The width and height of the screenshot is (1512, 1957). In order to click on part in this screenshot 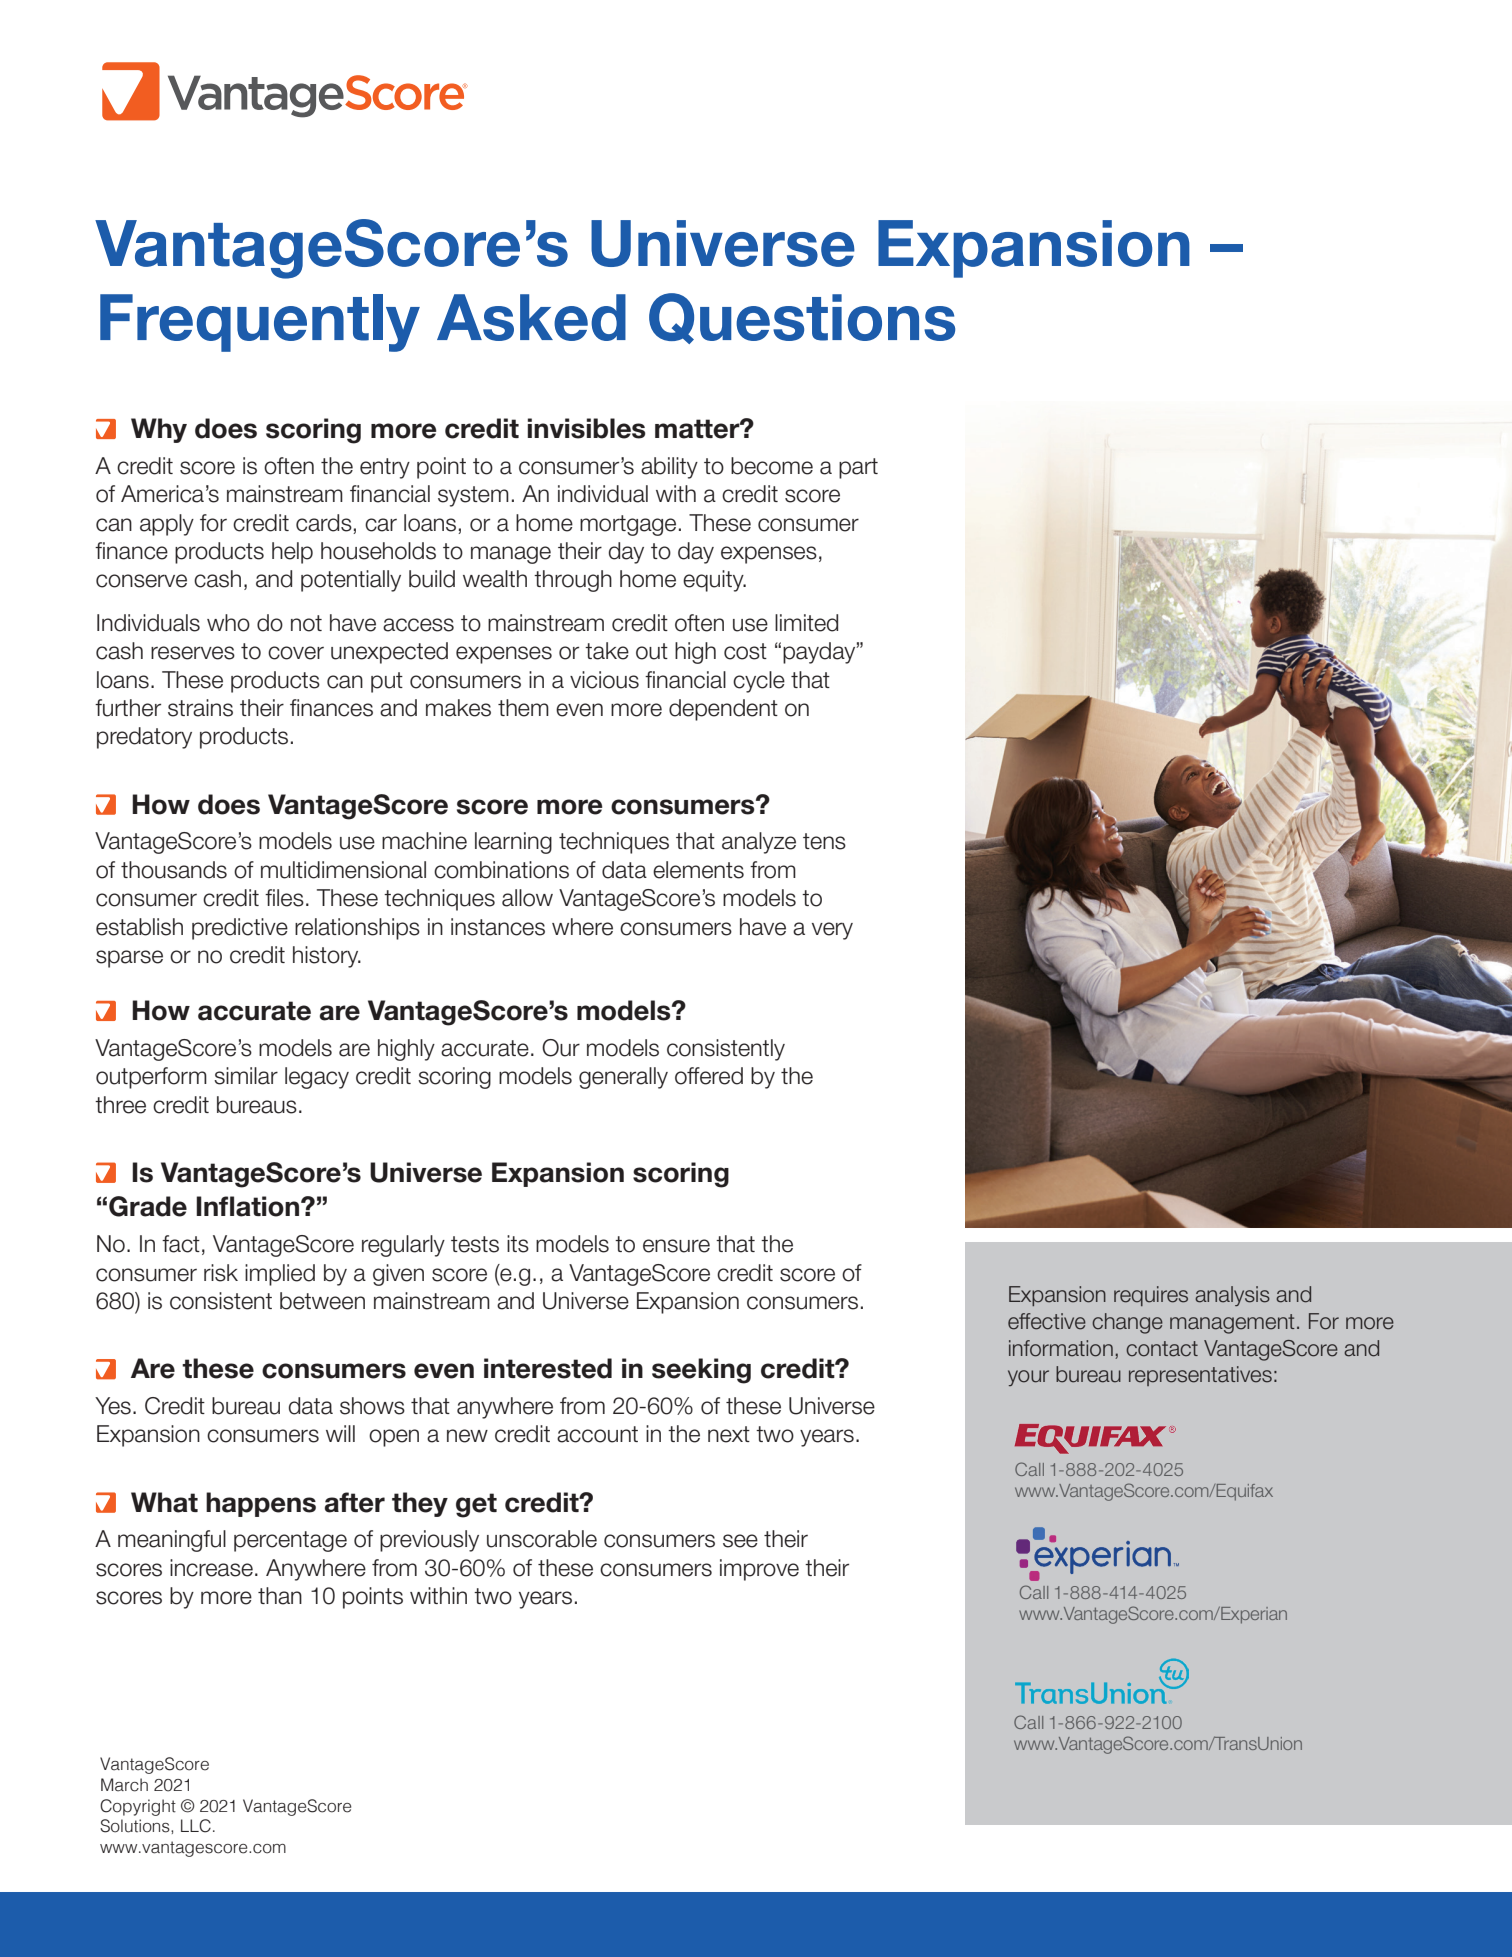, I will do `click(858, 468)`.
